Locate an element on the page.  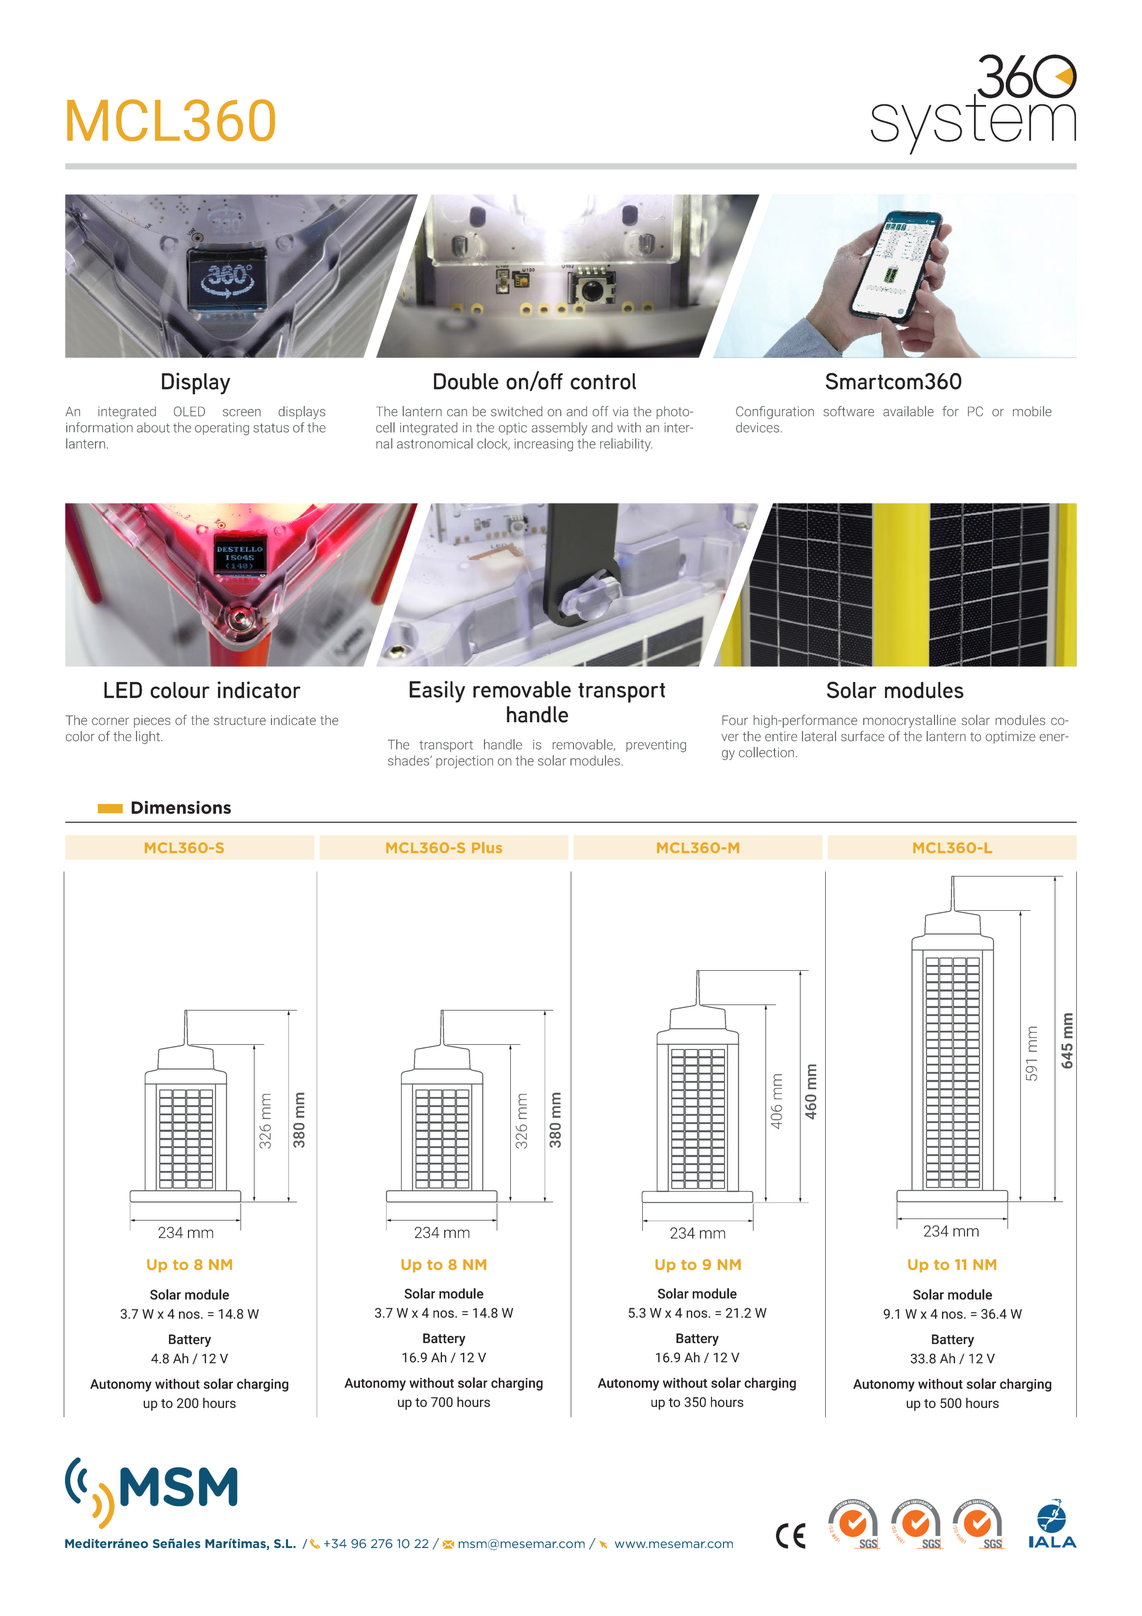
Dimensions is located at coordinates (181, 807).
